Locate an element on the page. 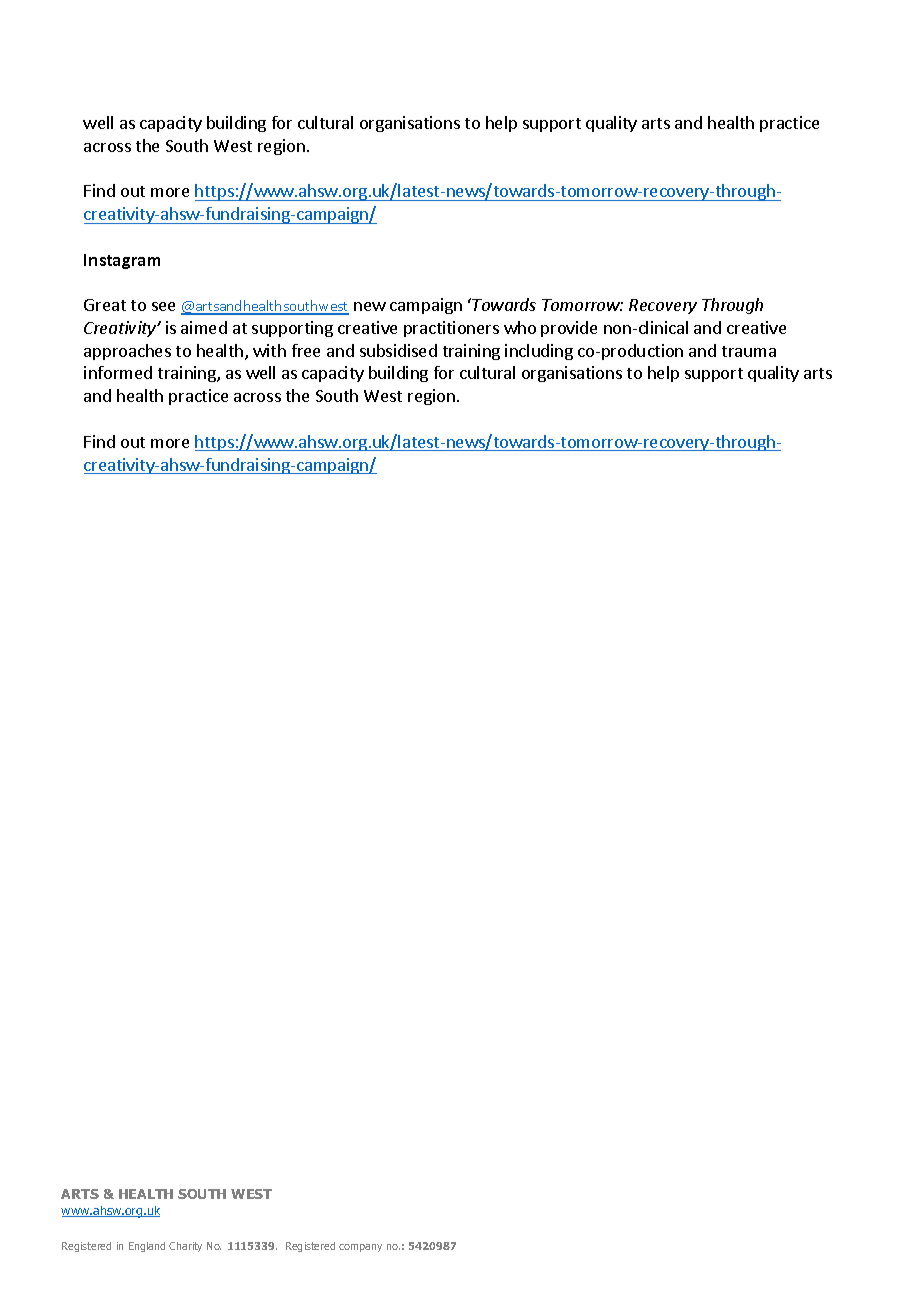 The image size is (924, 1308). Charity is located at coordinates (185, 1247).
